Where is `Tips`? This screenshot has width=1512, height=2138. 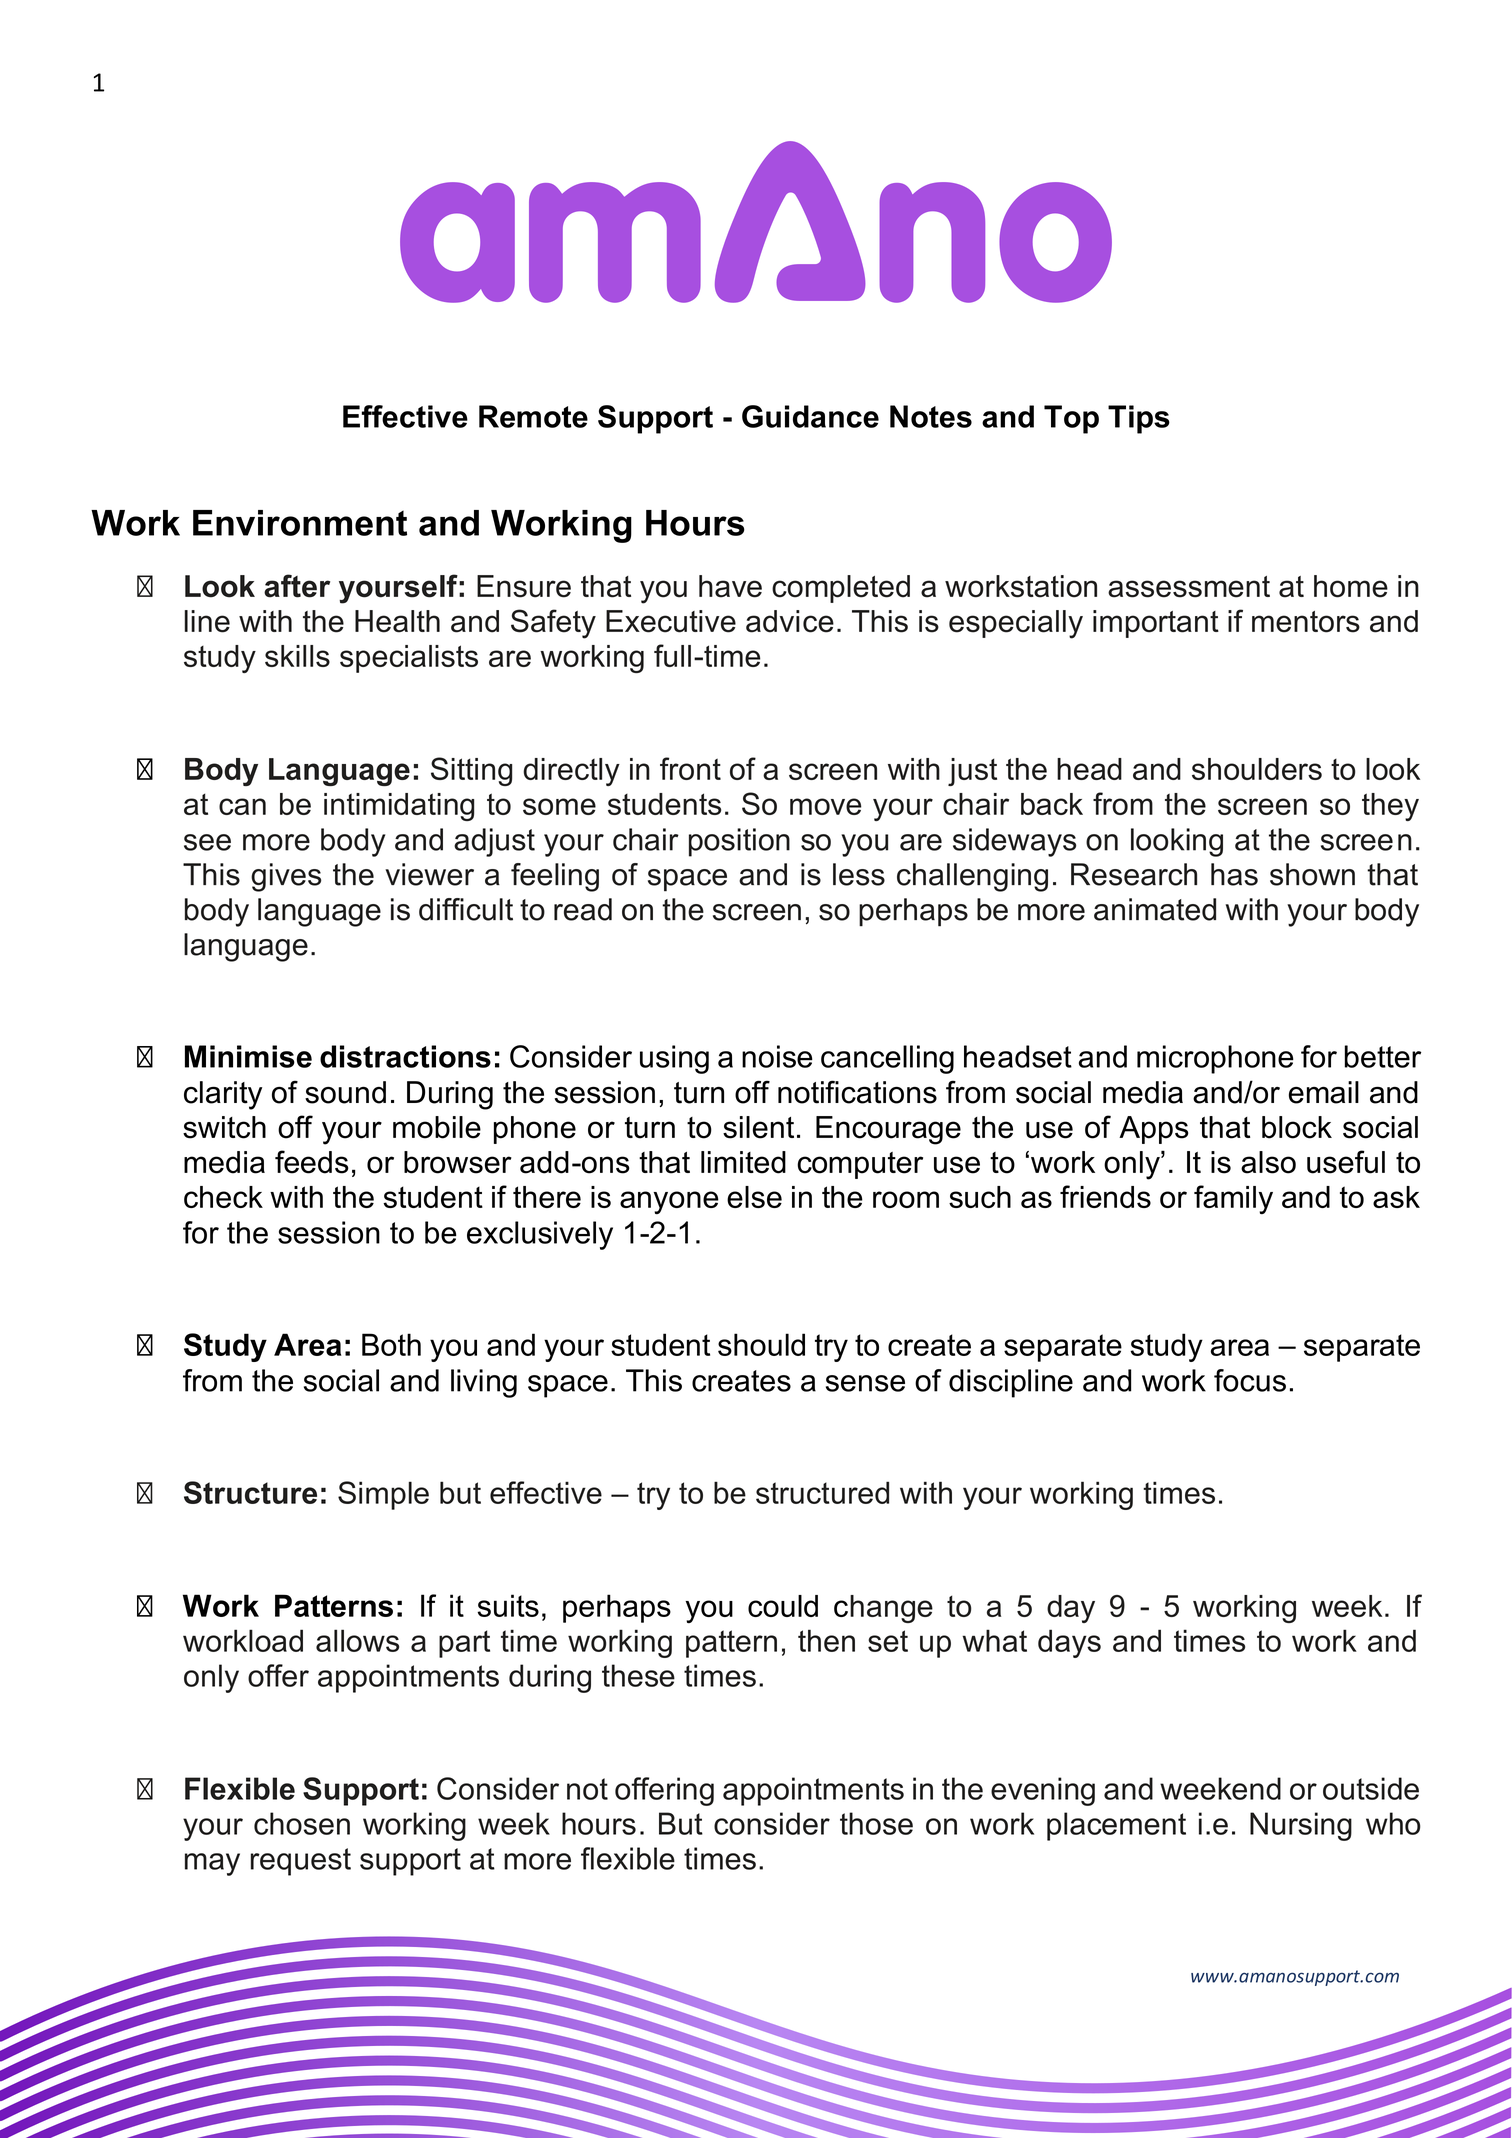
Tips is located at coordinates (1139, 419).
